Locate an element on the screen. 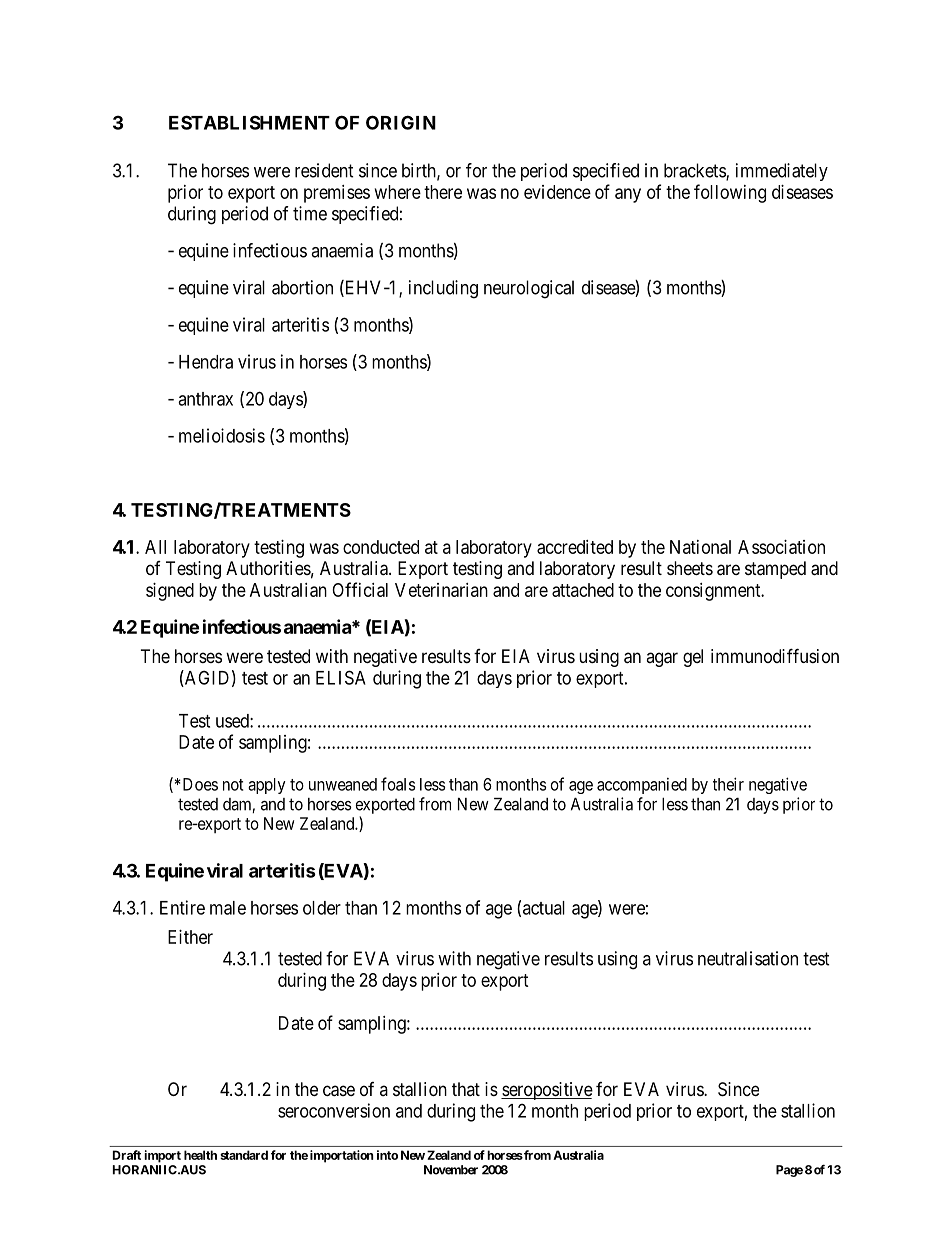 This screenshot has height=1233, width=952. male is located at coordinates (228, 908).
